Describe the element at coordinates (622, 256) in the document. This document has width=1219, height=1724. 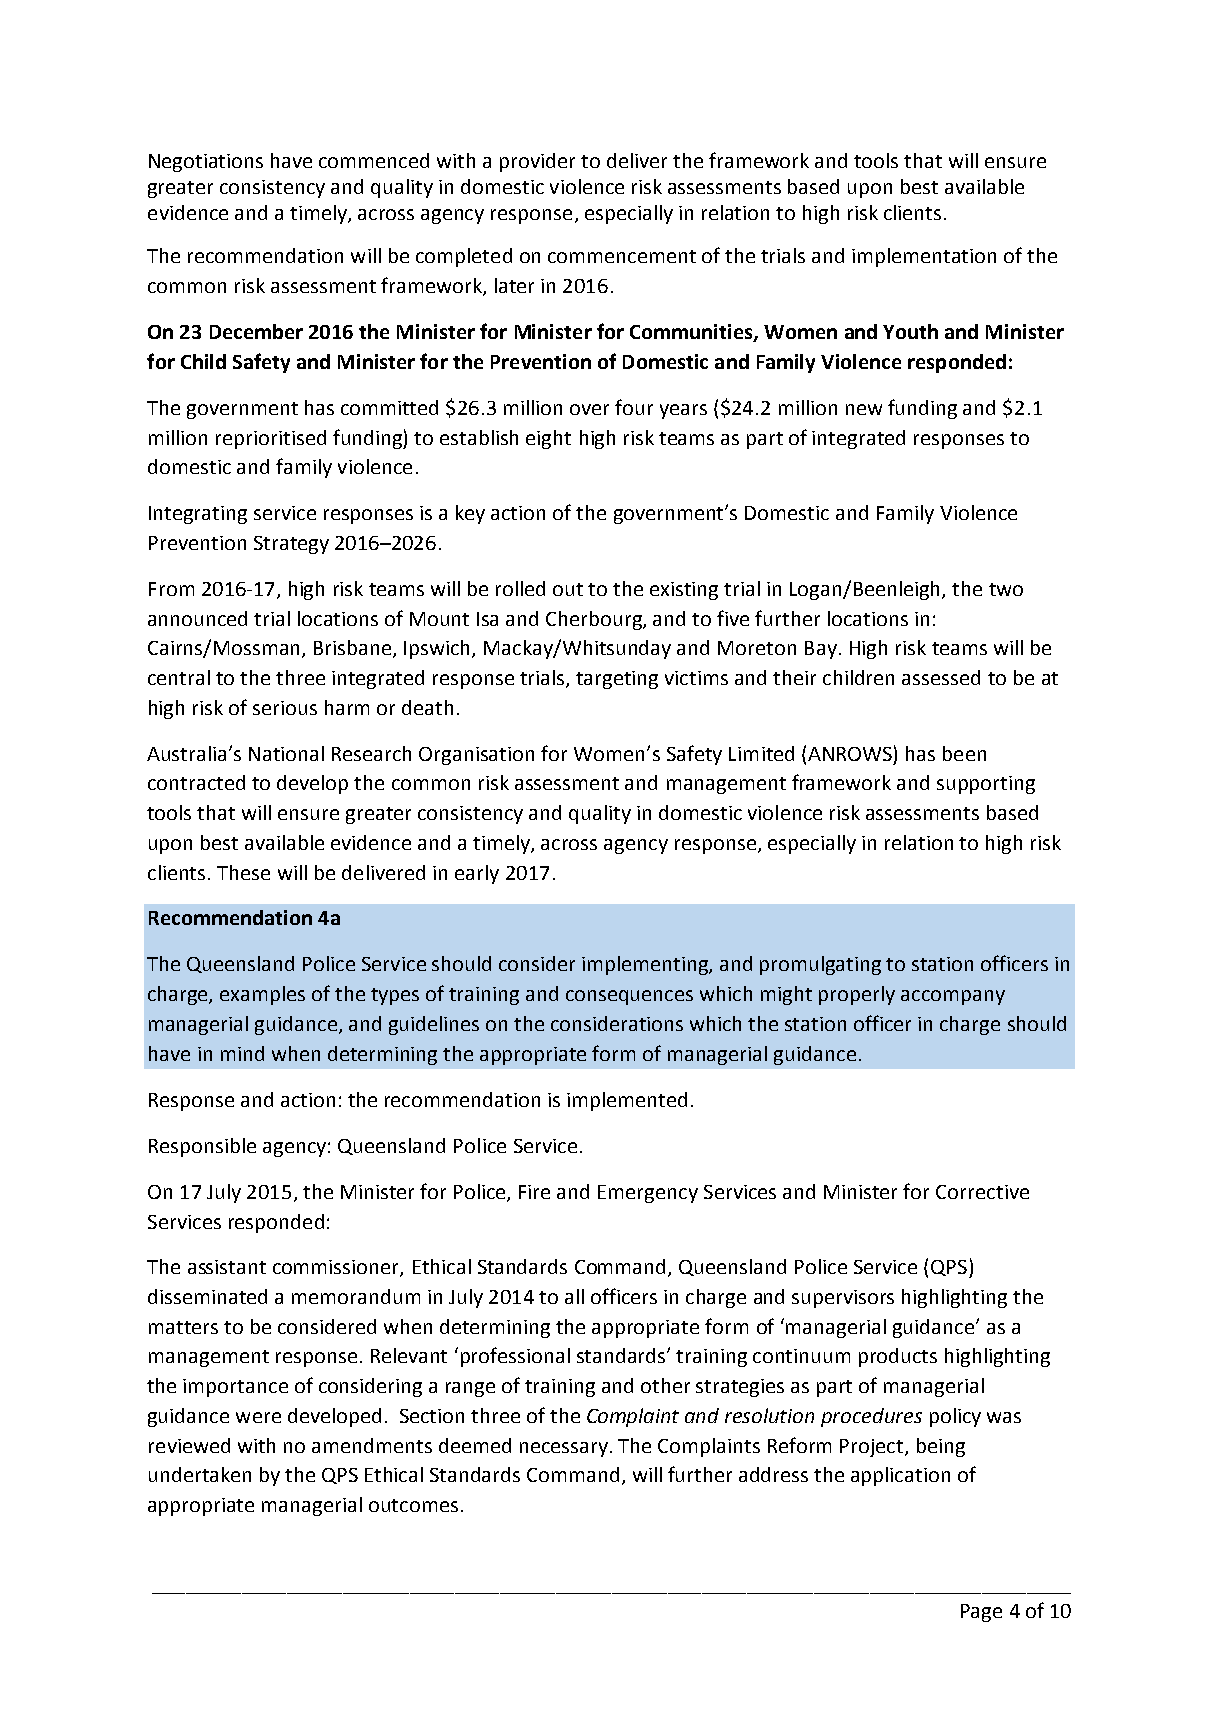
I see `commencement` at that location.
